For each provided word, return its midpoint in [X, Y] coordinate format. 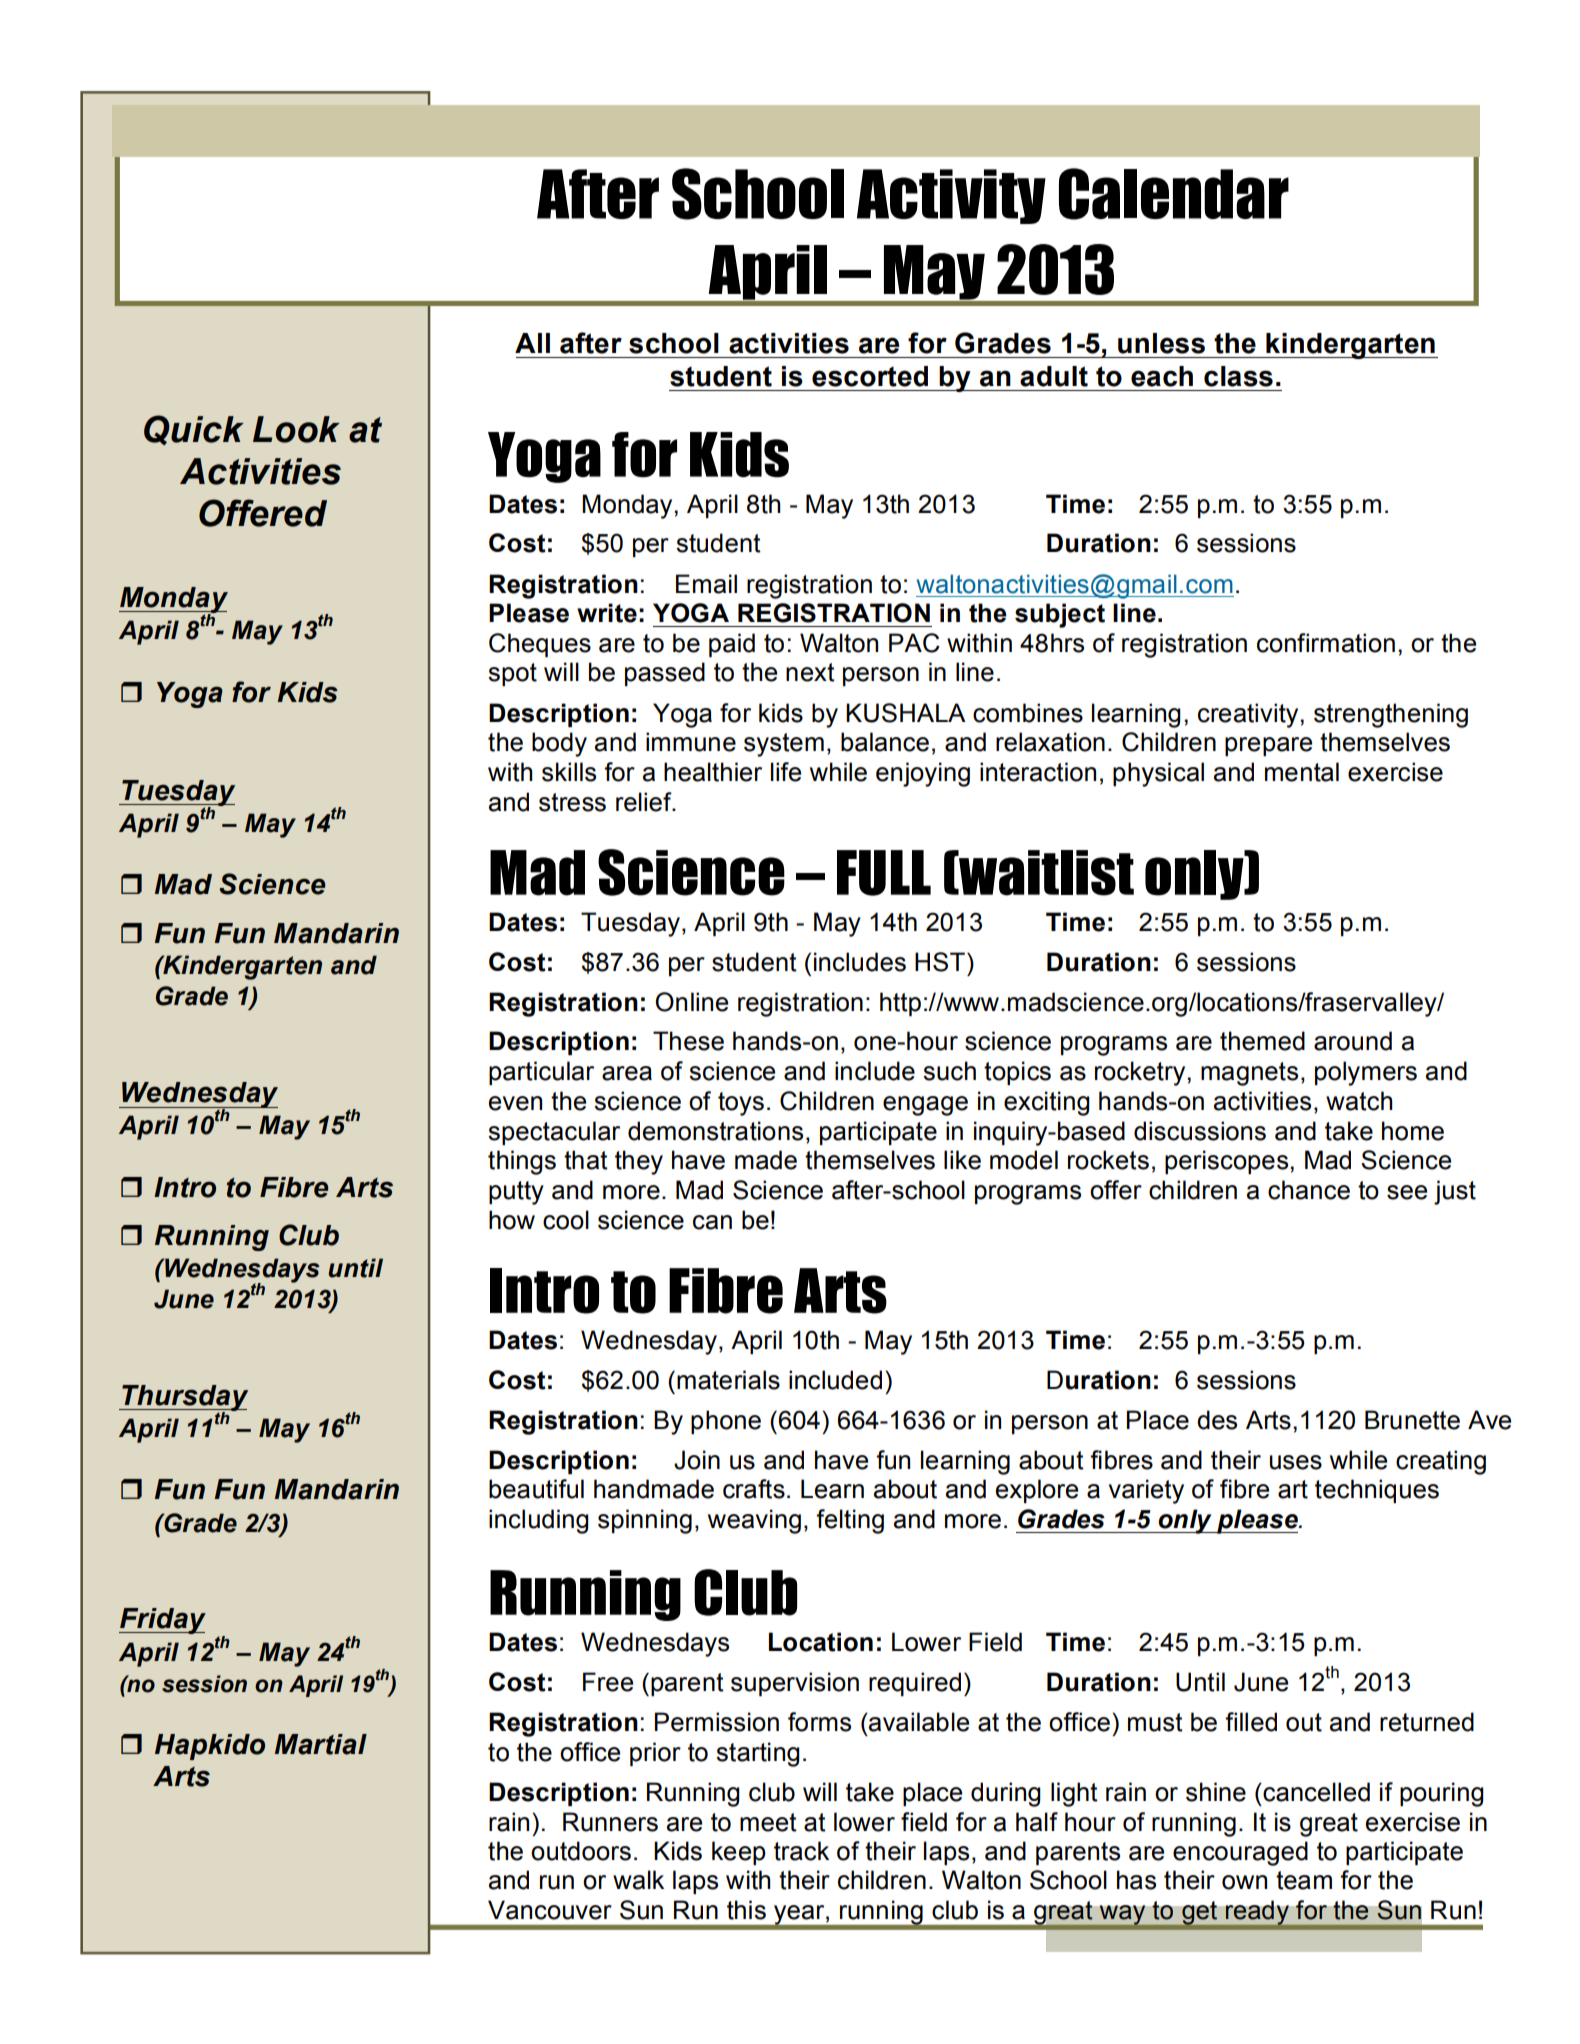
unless [1161, 343]
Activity [951, 196]
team [1304, 1880]
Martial [321, 1744]
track [801, 1851]
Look [296, 429]
